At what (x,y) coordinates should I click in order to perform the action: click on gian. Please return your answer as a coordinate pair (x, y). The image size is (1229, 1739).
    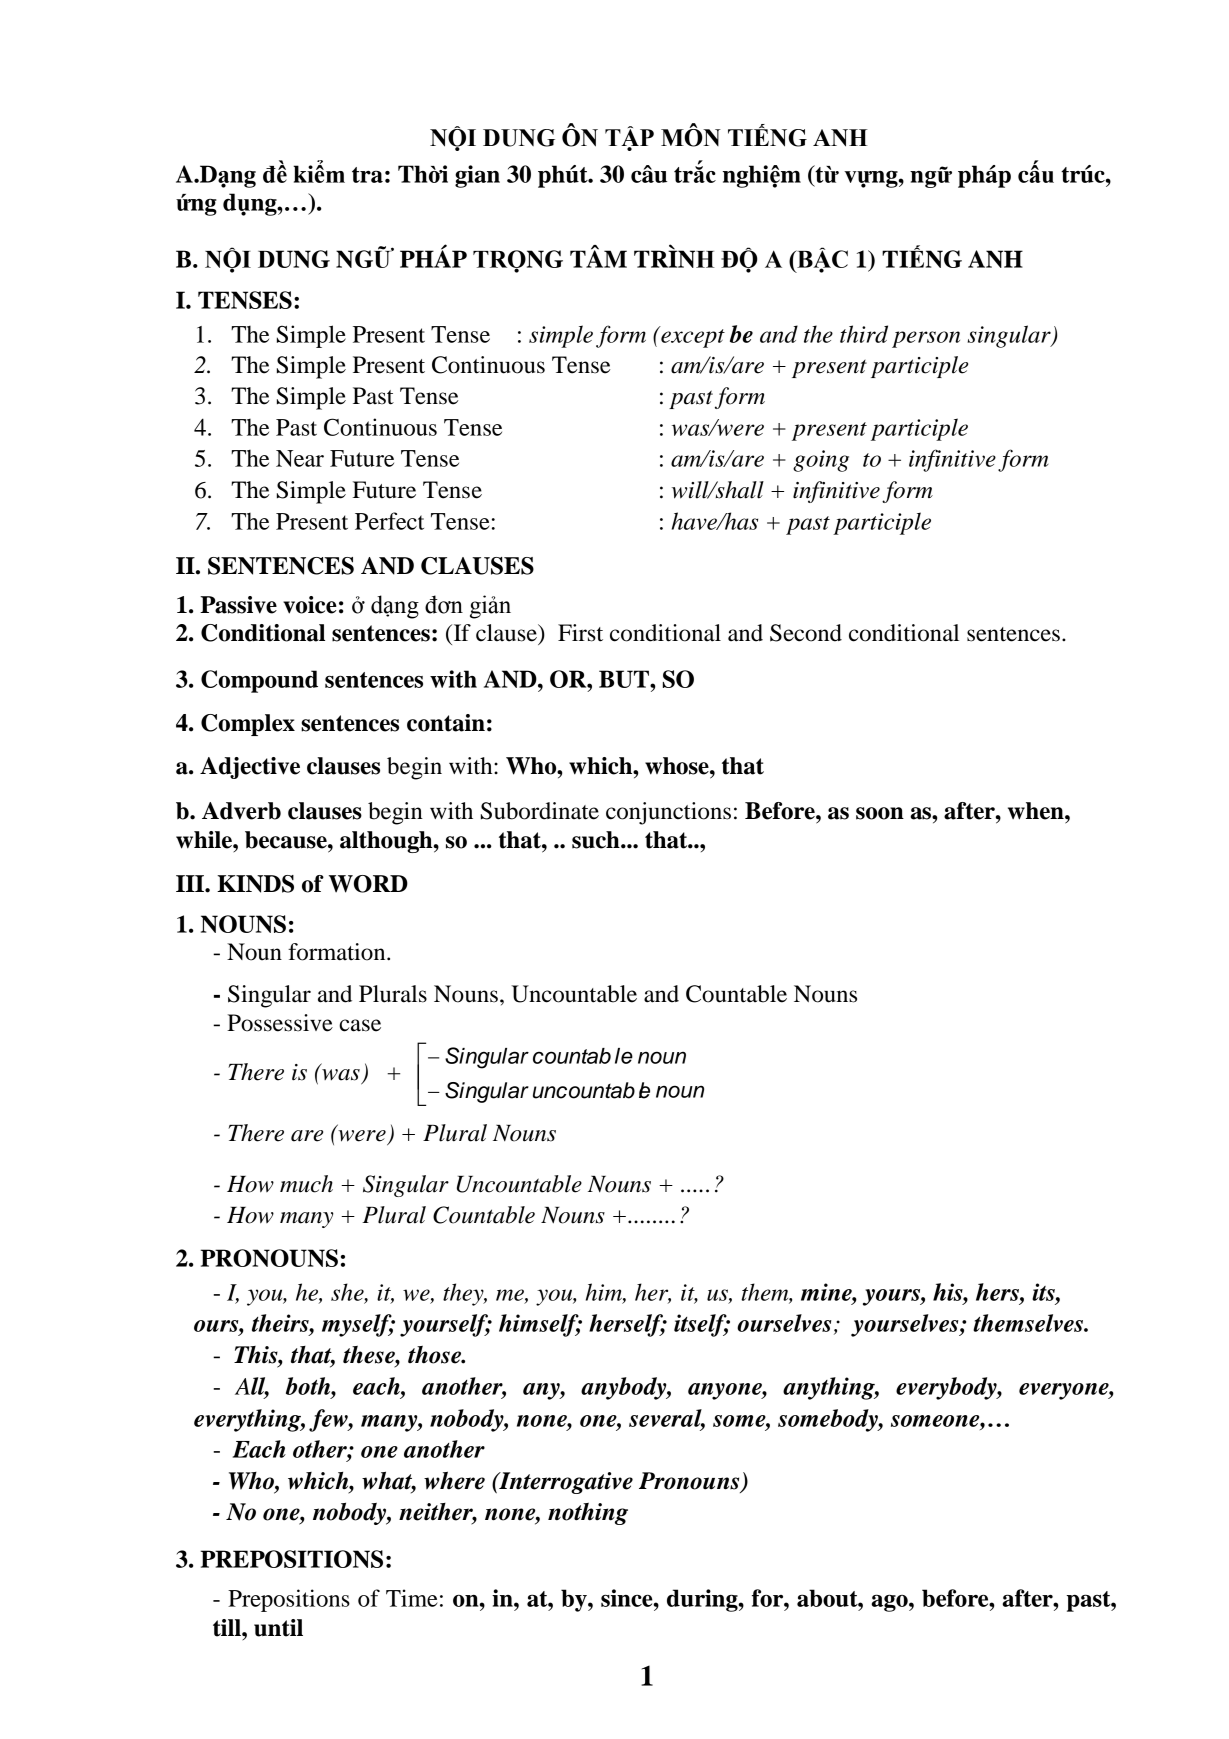
    Looking at the image, I should click on (477, 176).
